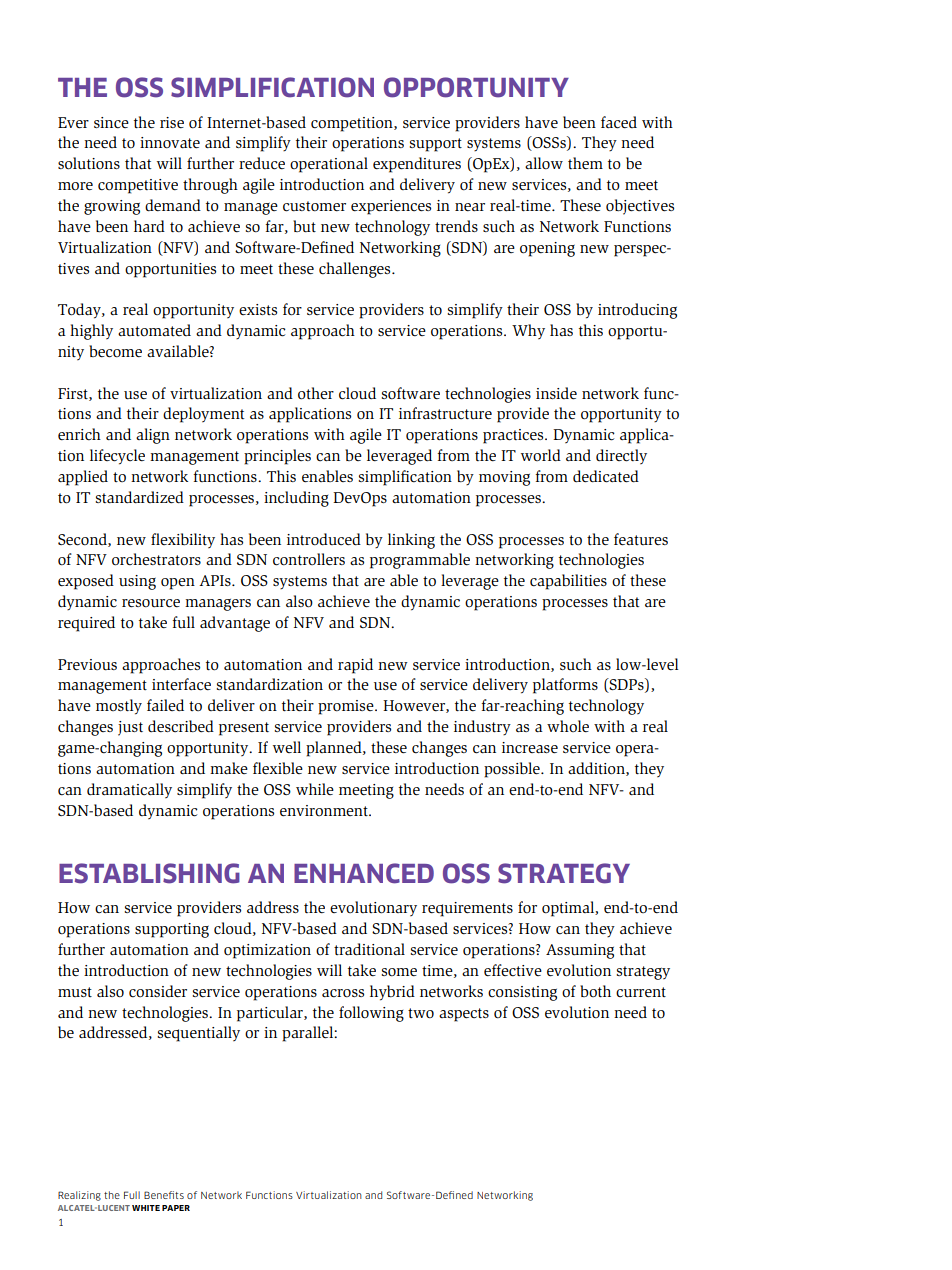 This screenshot has width=952, height=1270. What do you see at coordinates (580, 951) in the screenshot?
I see `Assuming` at bounding box center [580, 951].
